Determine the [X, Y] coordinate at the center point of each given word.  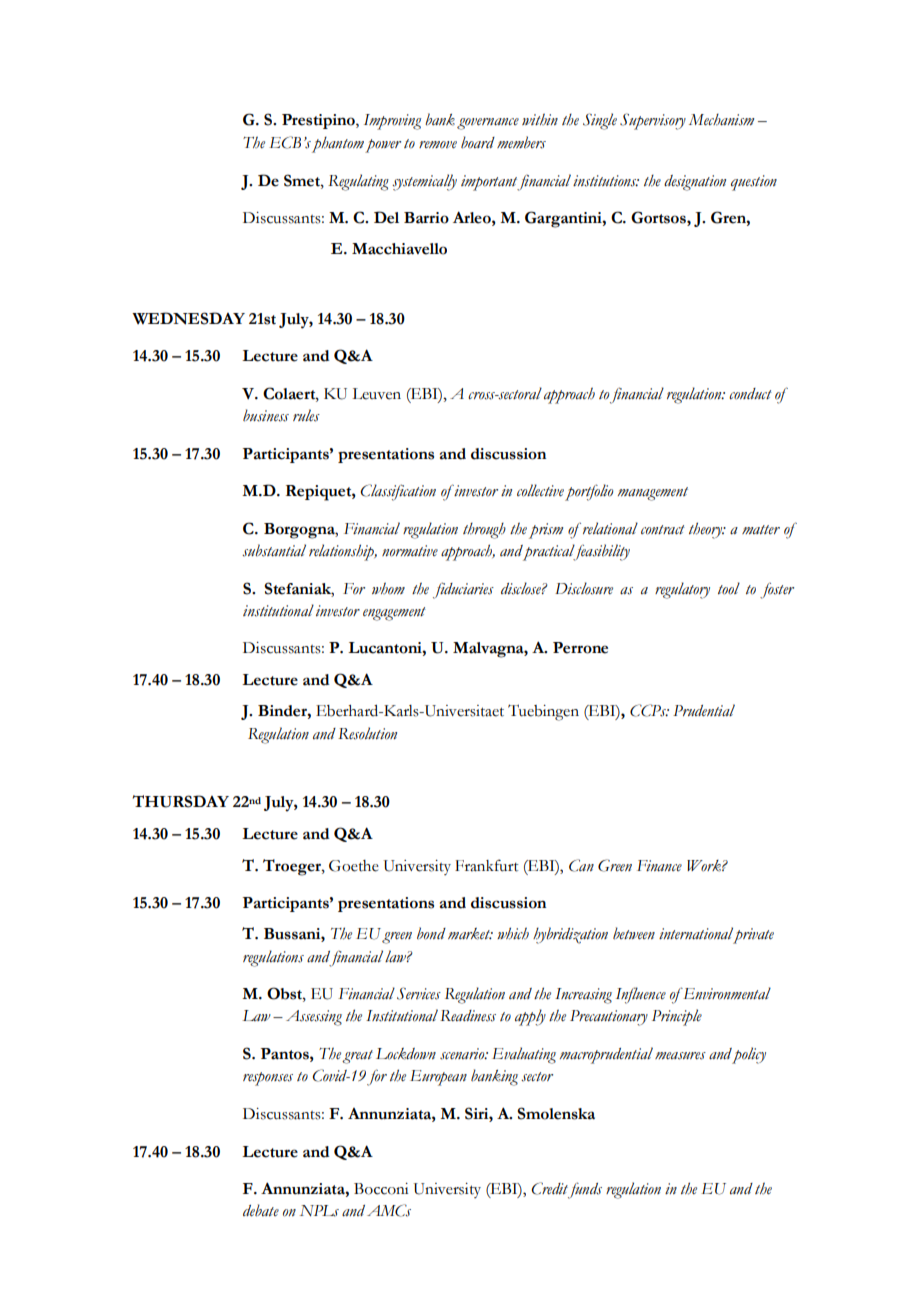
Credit [549, 1188]
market [470, 934]
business [266, 415]
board [478, 142]
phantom [338, 145]
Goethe [354, 866]
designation [695, 183]
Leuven [376, 394]
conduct [750, 394]
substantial [274, 550]
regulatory [682, 590]
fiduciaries [463, 590]
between [634, 933]
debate [261, 1210]
